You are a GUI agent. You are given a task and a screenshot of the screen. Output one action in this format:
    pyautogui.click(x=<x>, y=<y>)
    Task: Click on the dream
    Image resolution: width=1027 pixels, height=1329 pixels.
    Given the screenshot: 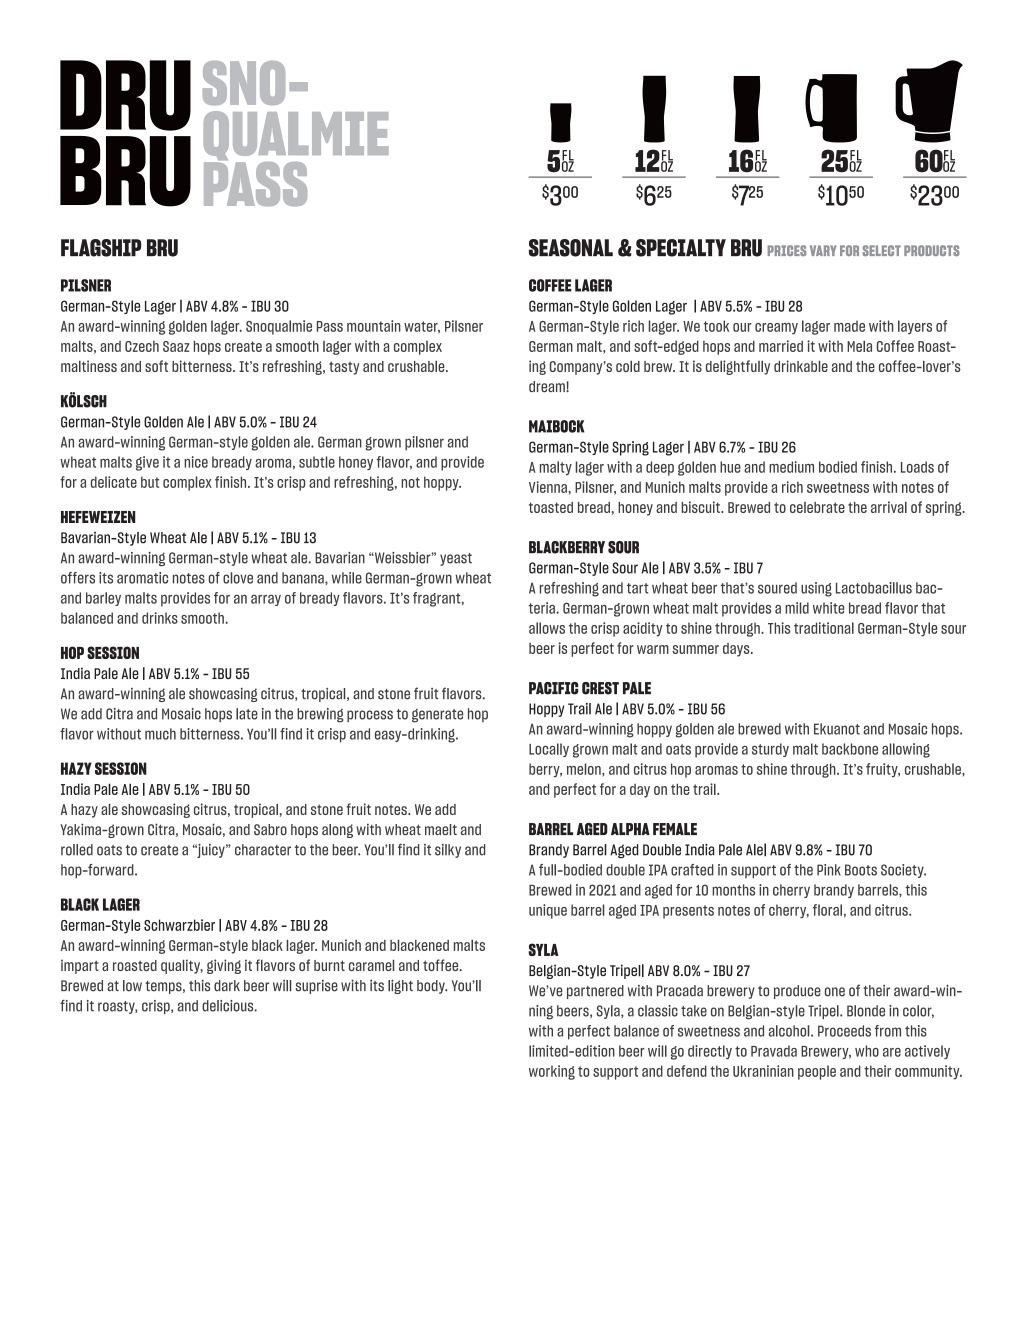 What is the action you would take?
    pyautogui.click(x=548, y=386)
